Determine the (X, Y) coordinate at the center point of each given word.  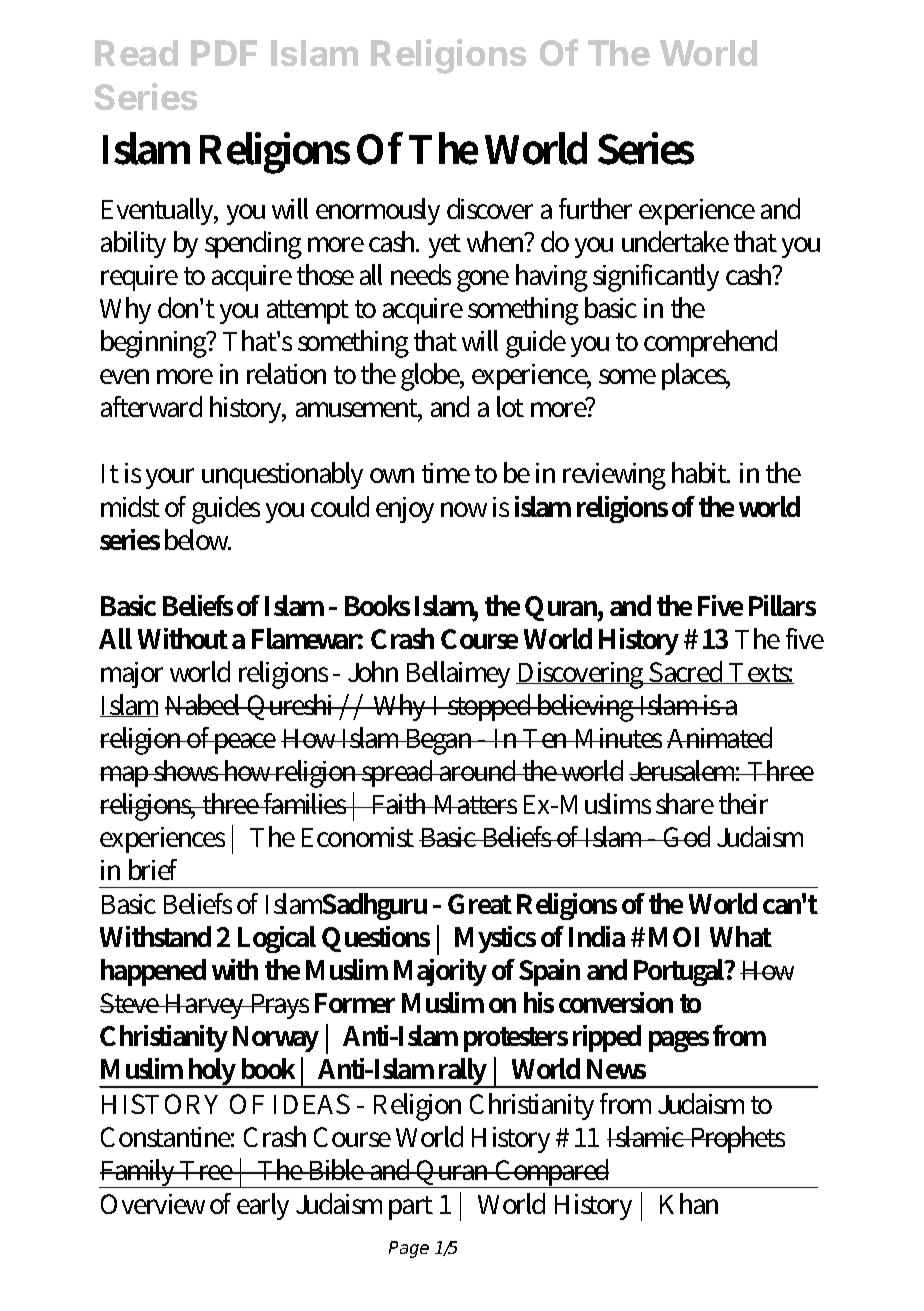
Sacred (687, 672)
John (373, 671)
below (198, 539)
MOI (674, 937)
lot (510, 406)
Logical (277, 939)
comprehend (710, 343)
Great (480, 904)
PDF (224, 53)
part (411, 1208)
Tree (207, 1170)
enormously (378, 211)
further (595, 208)
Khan (689, 1203)
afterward (151, 406)
